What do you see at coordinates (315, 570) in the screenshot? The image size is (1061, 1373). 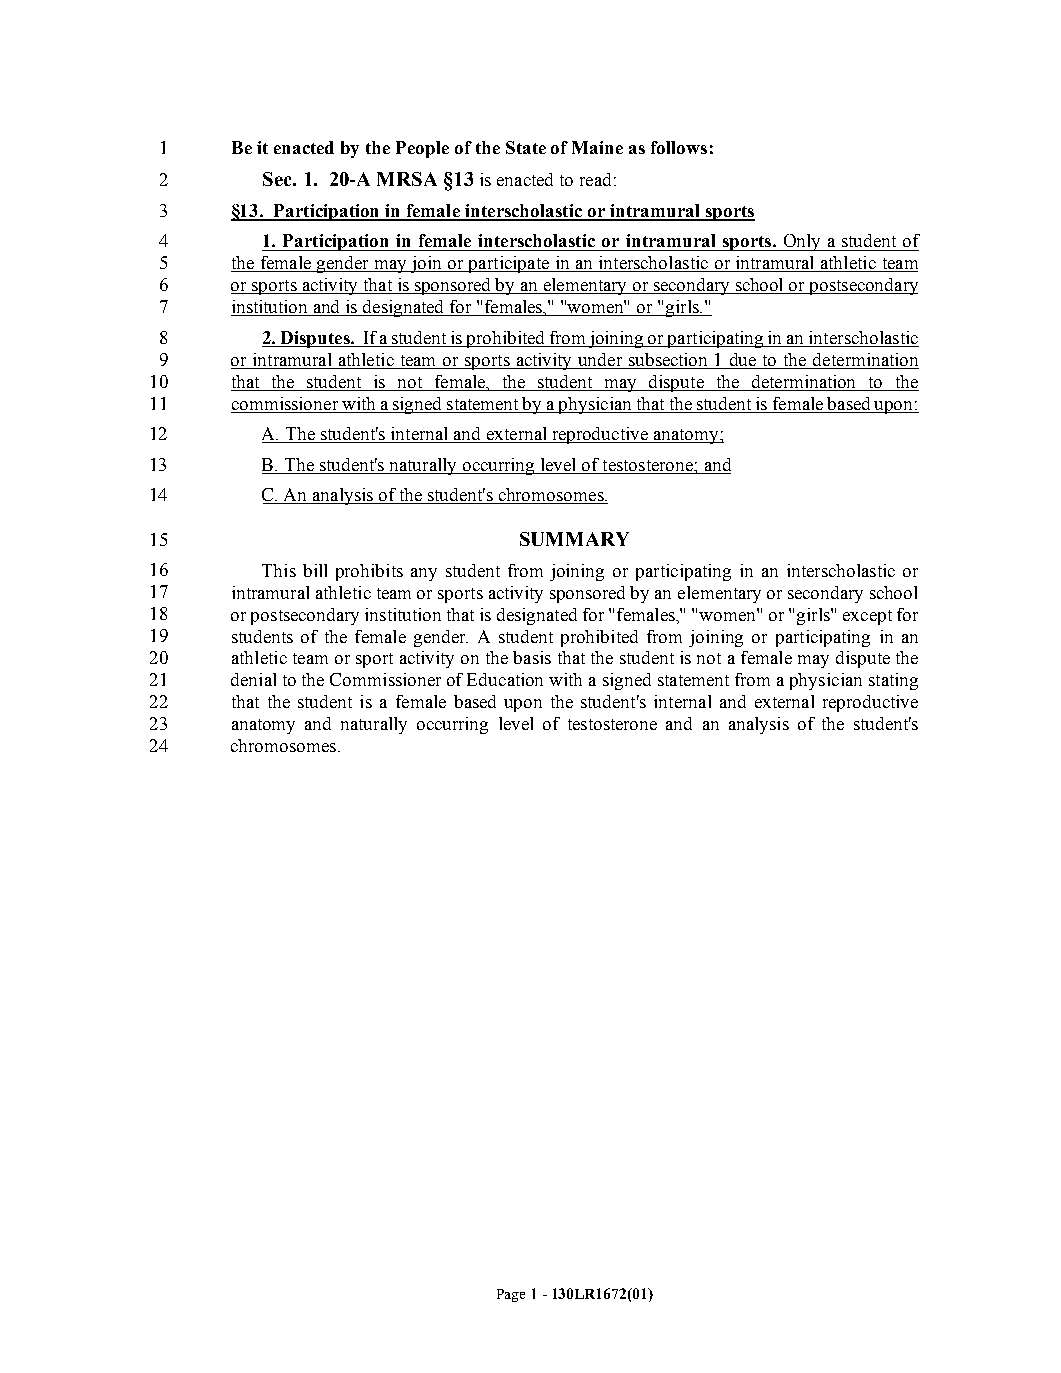 I see `bill` at bounding box center [315, 570].
